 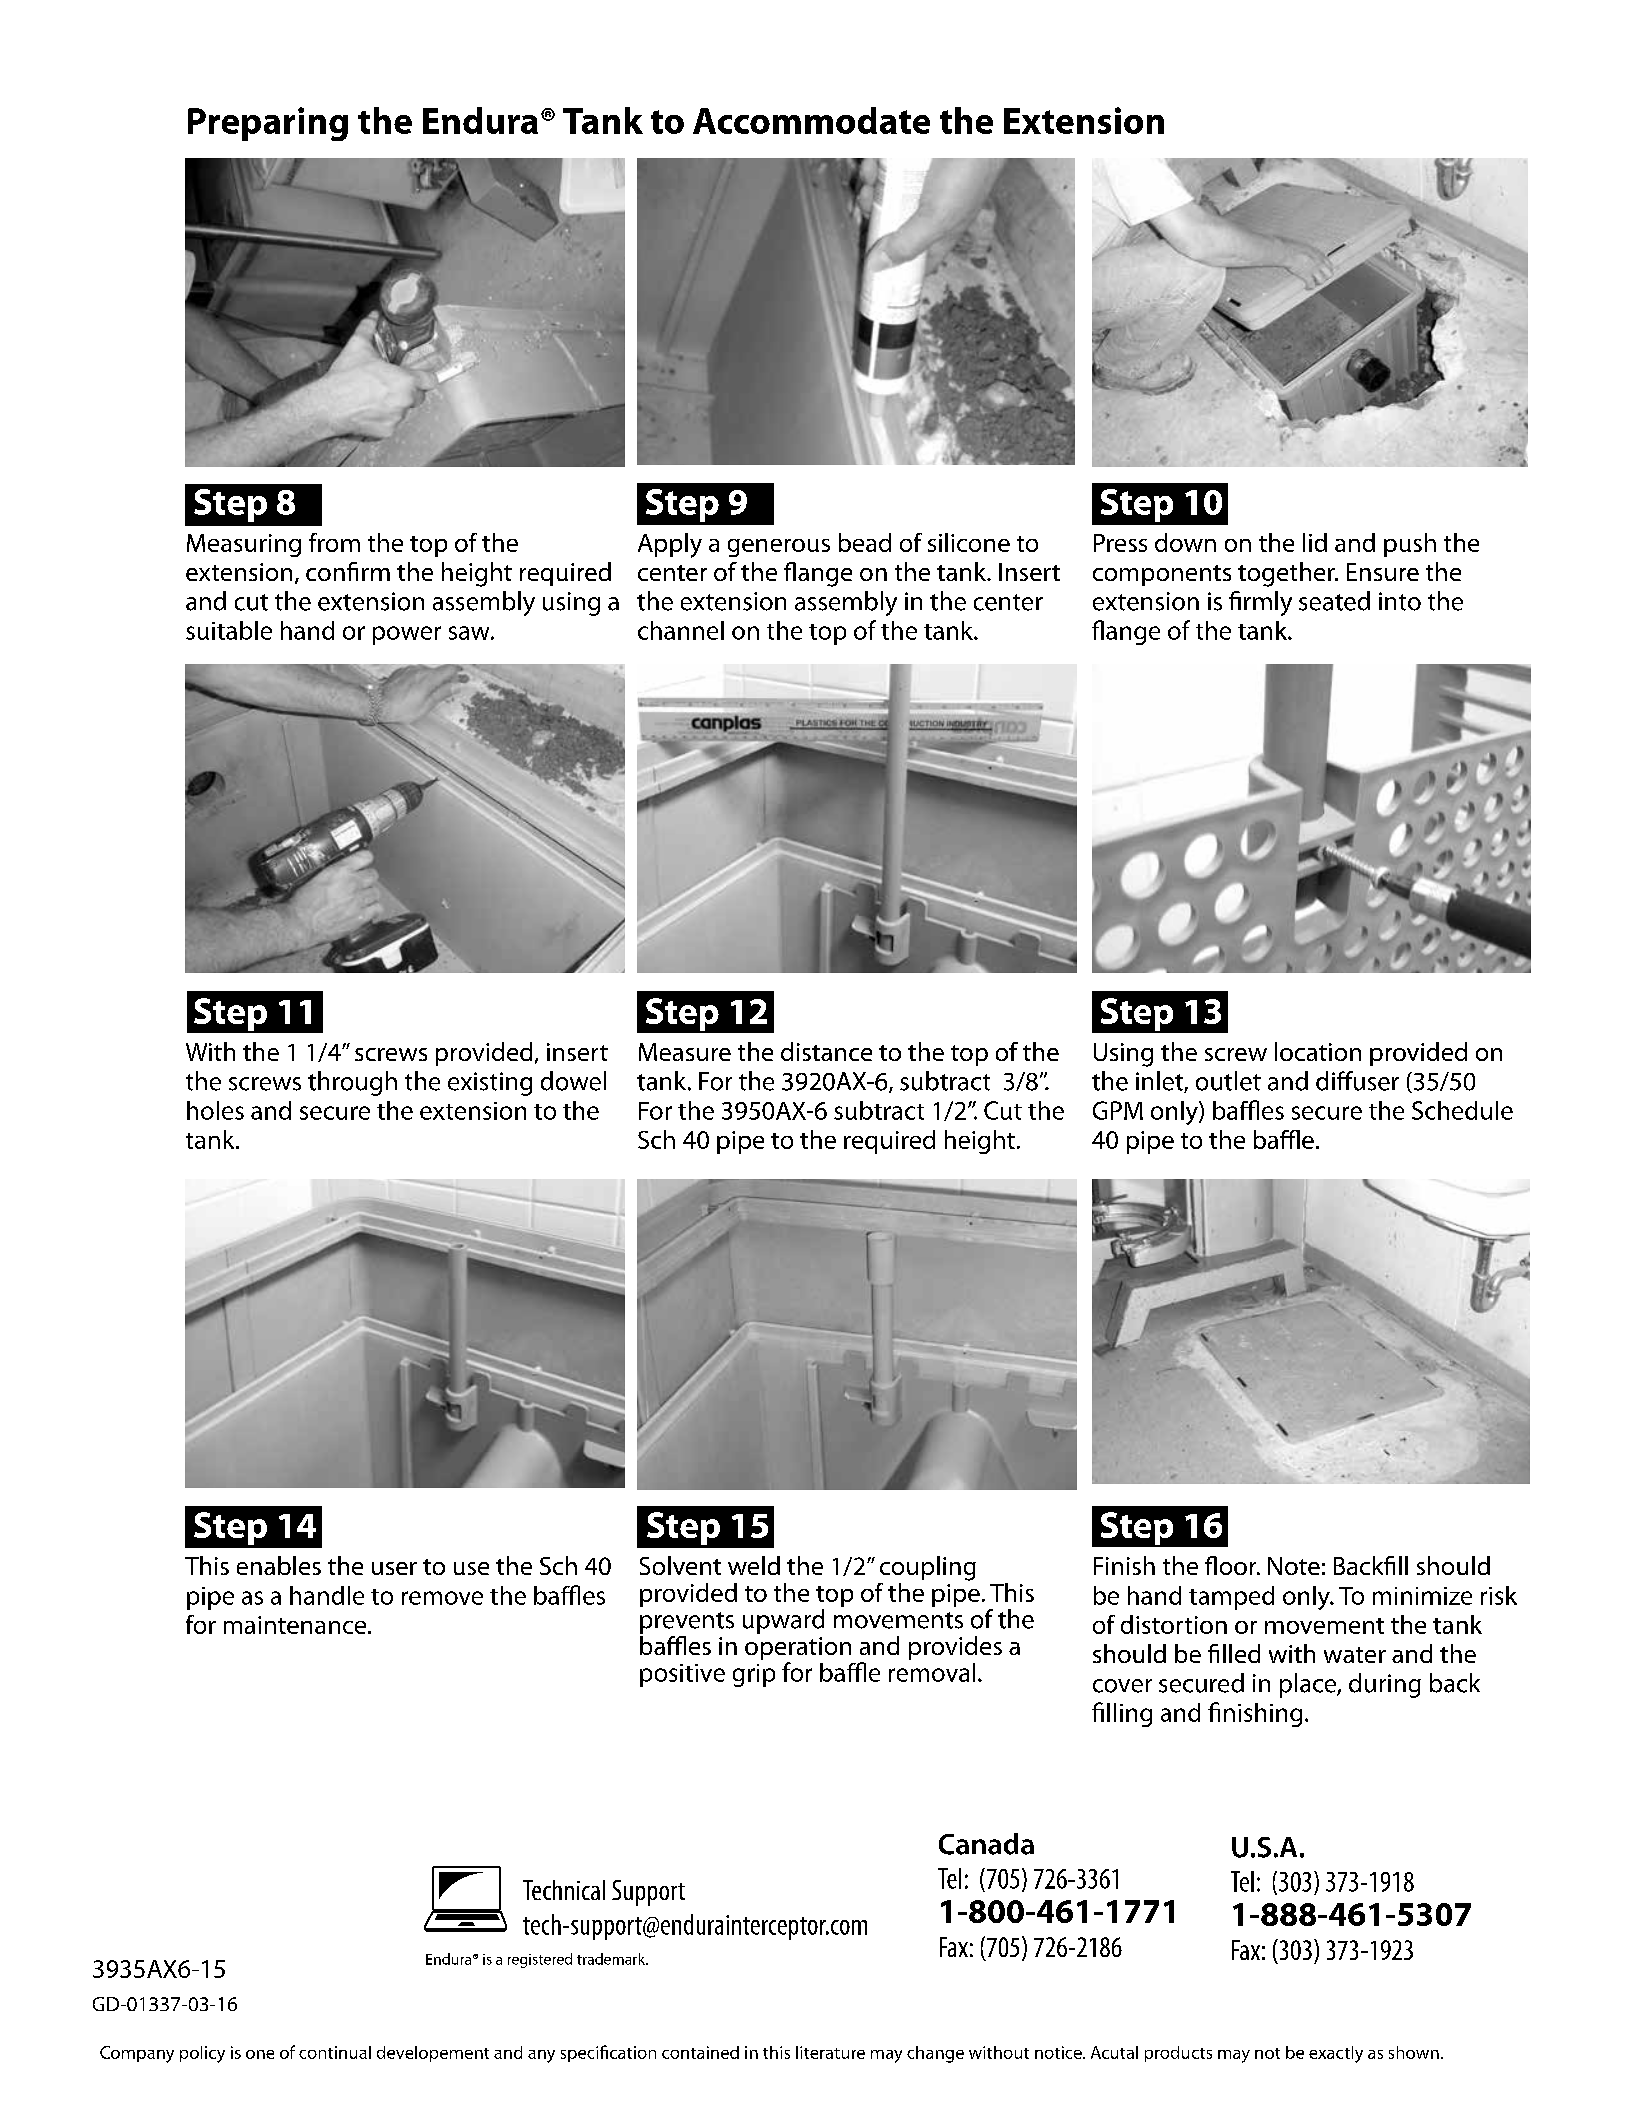 I want to click on literature, so click(x=830, y=2052).
